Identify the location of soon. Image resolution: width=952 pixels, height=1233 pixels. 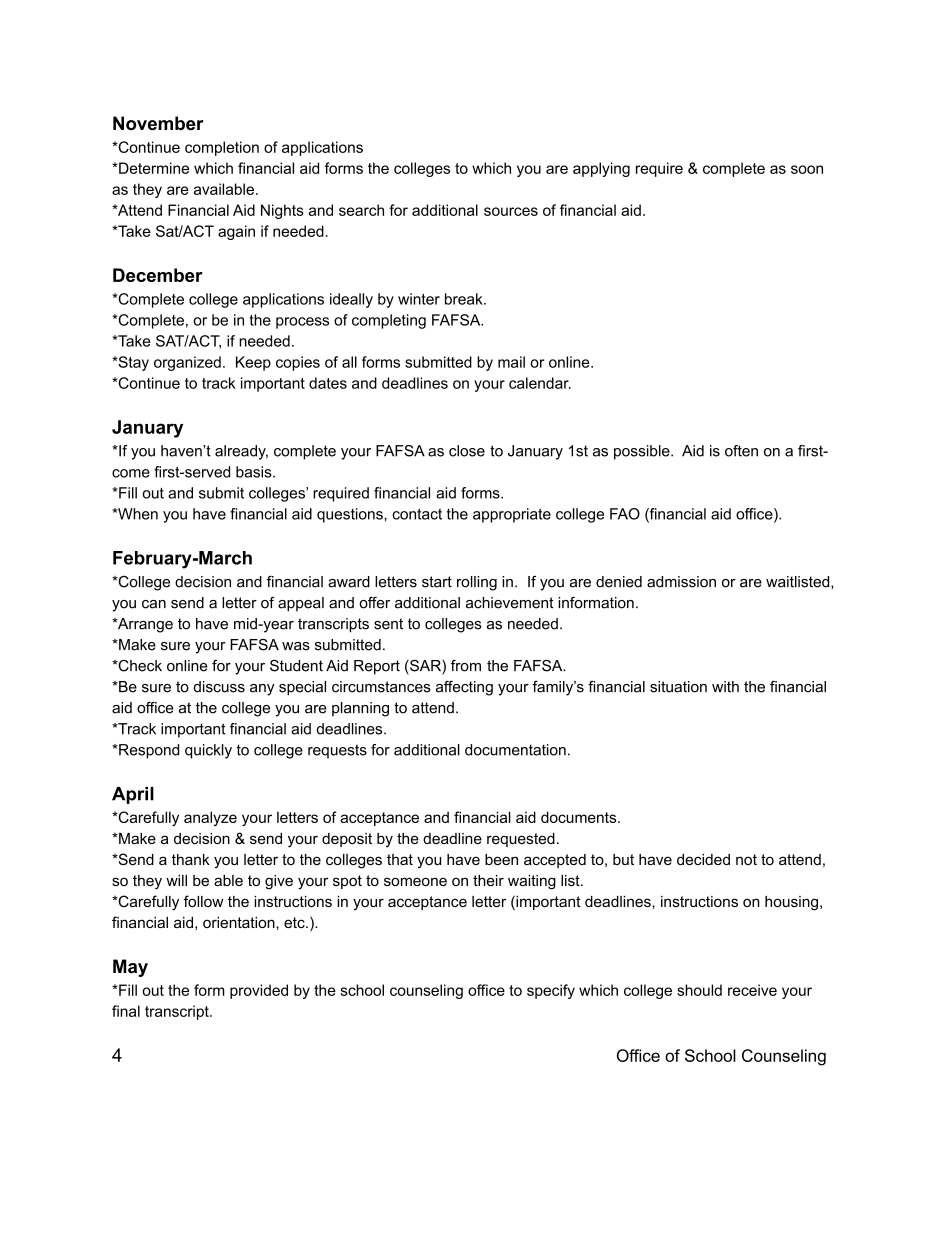
(807, 169).
